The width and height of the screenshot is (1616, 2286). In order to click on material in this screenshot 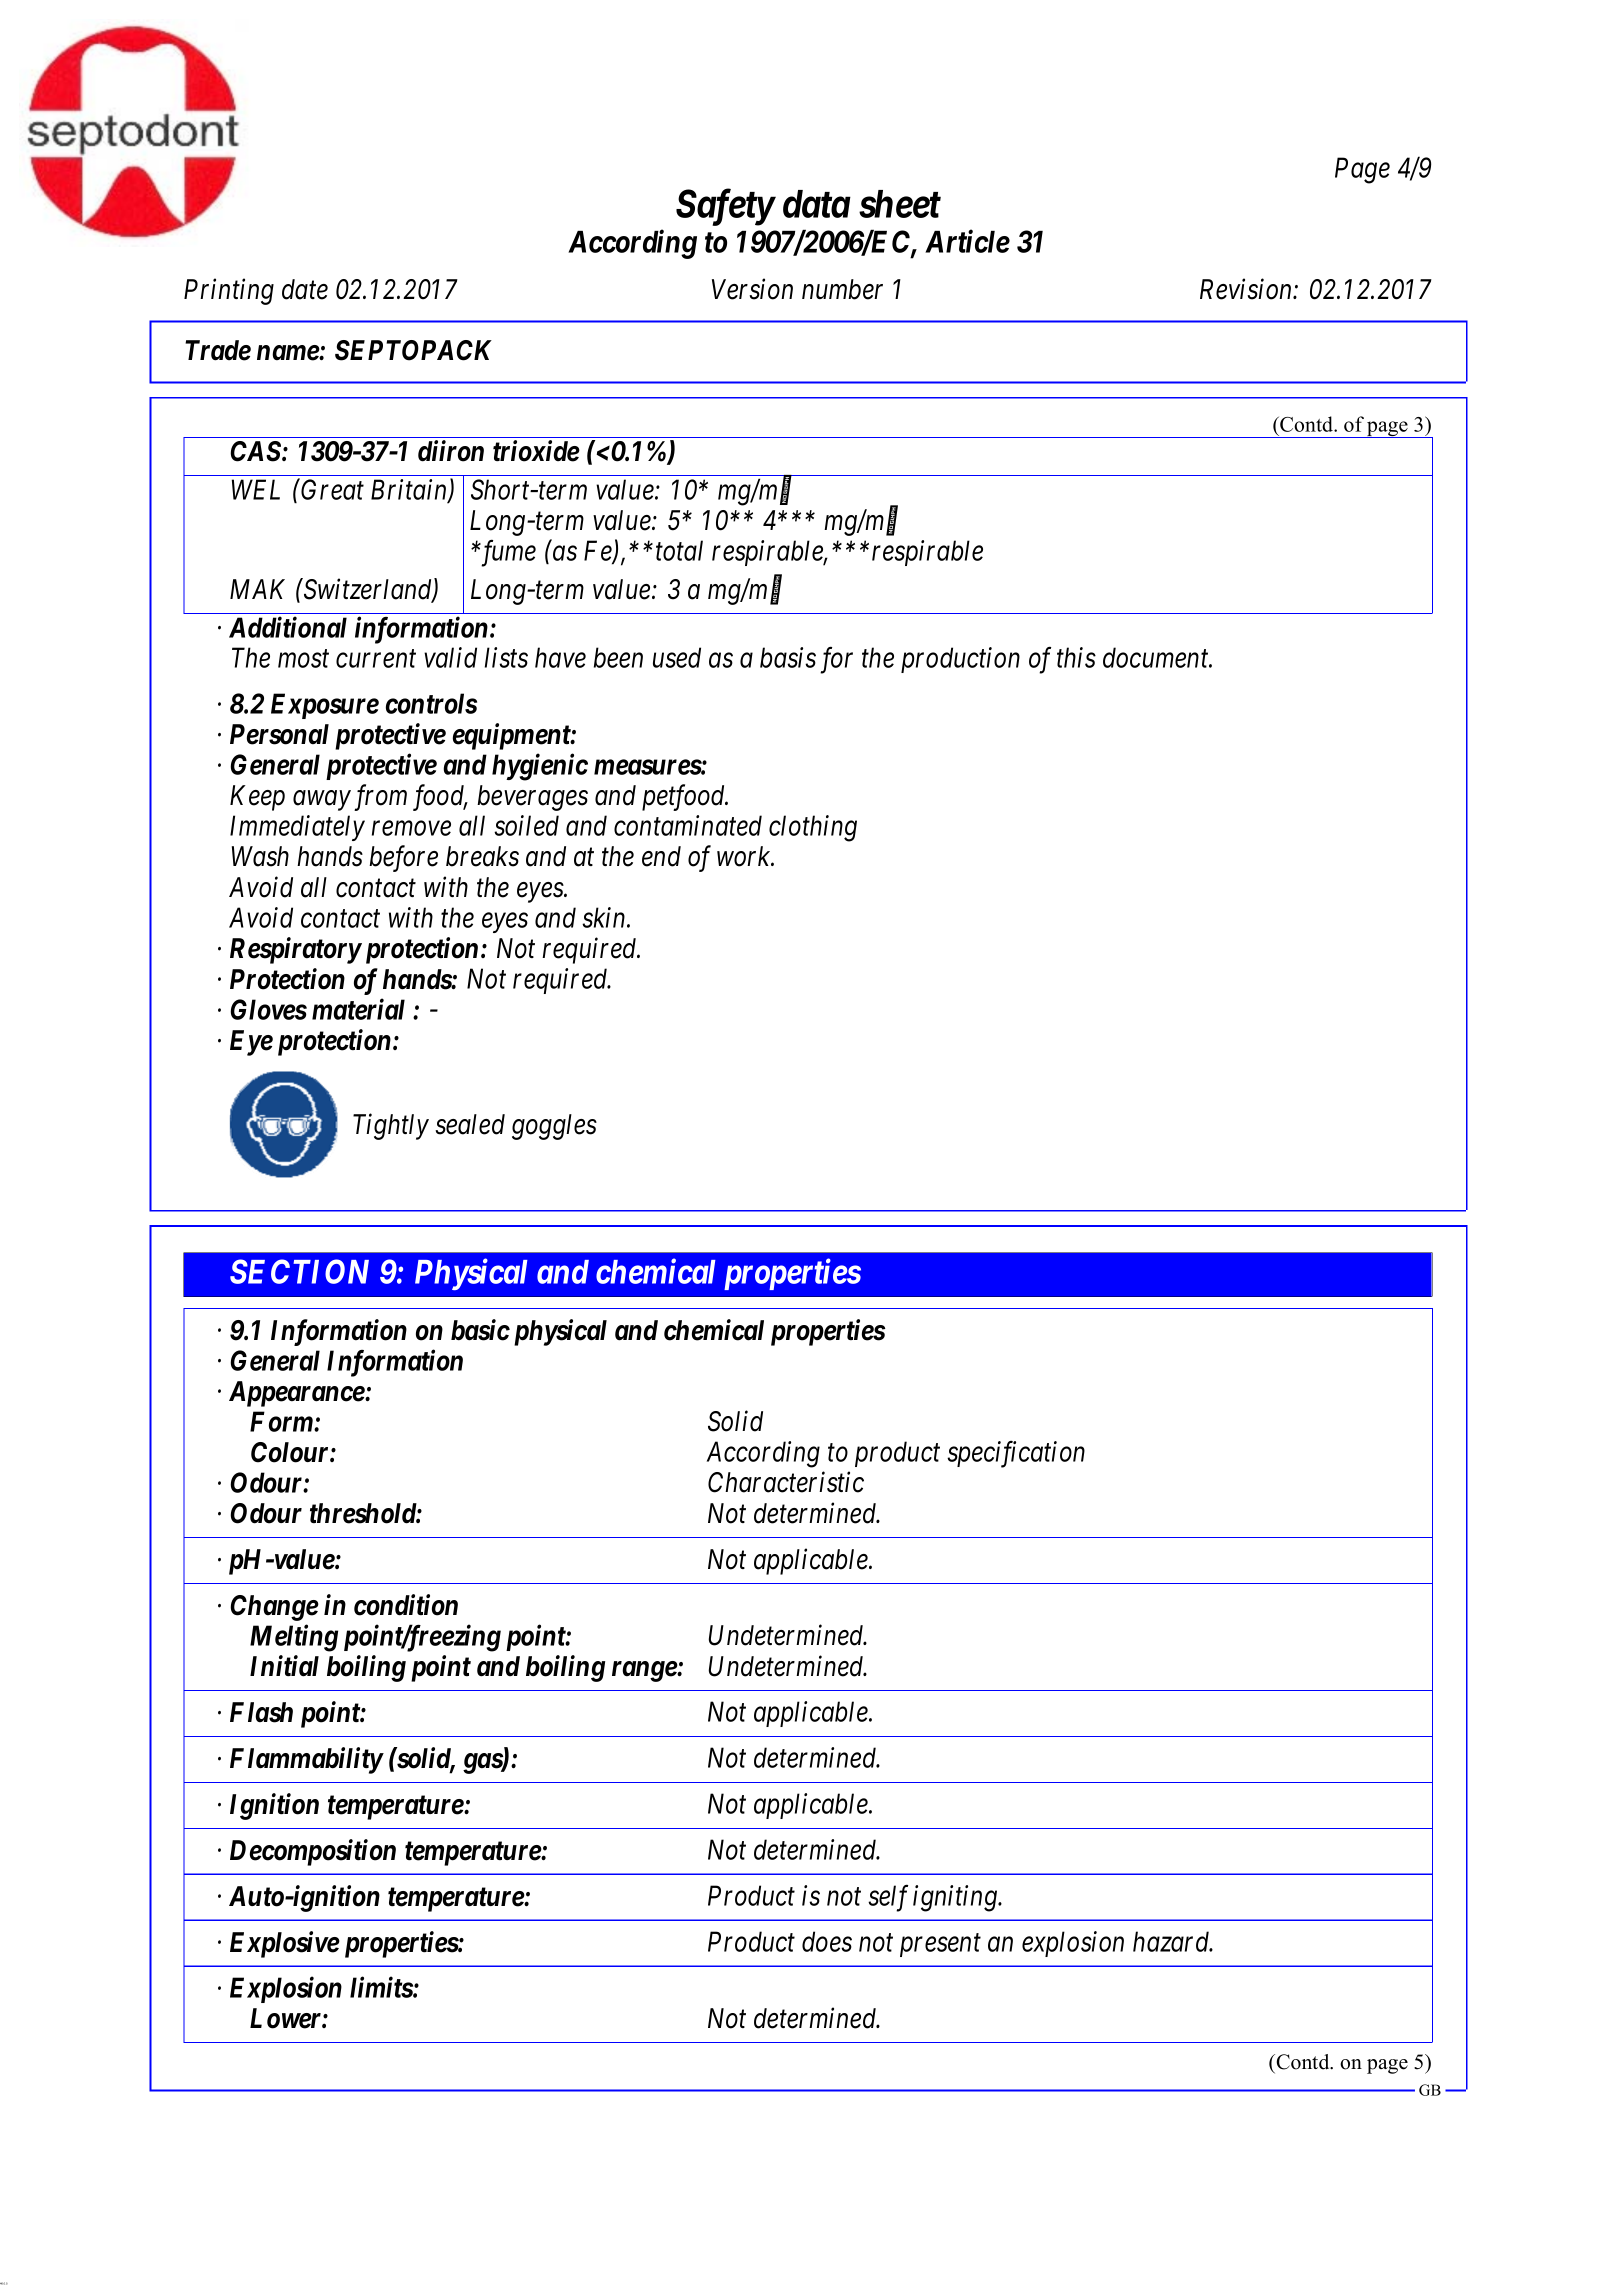, I will do `click(358, 1009)`.
